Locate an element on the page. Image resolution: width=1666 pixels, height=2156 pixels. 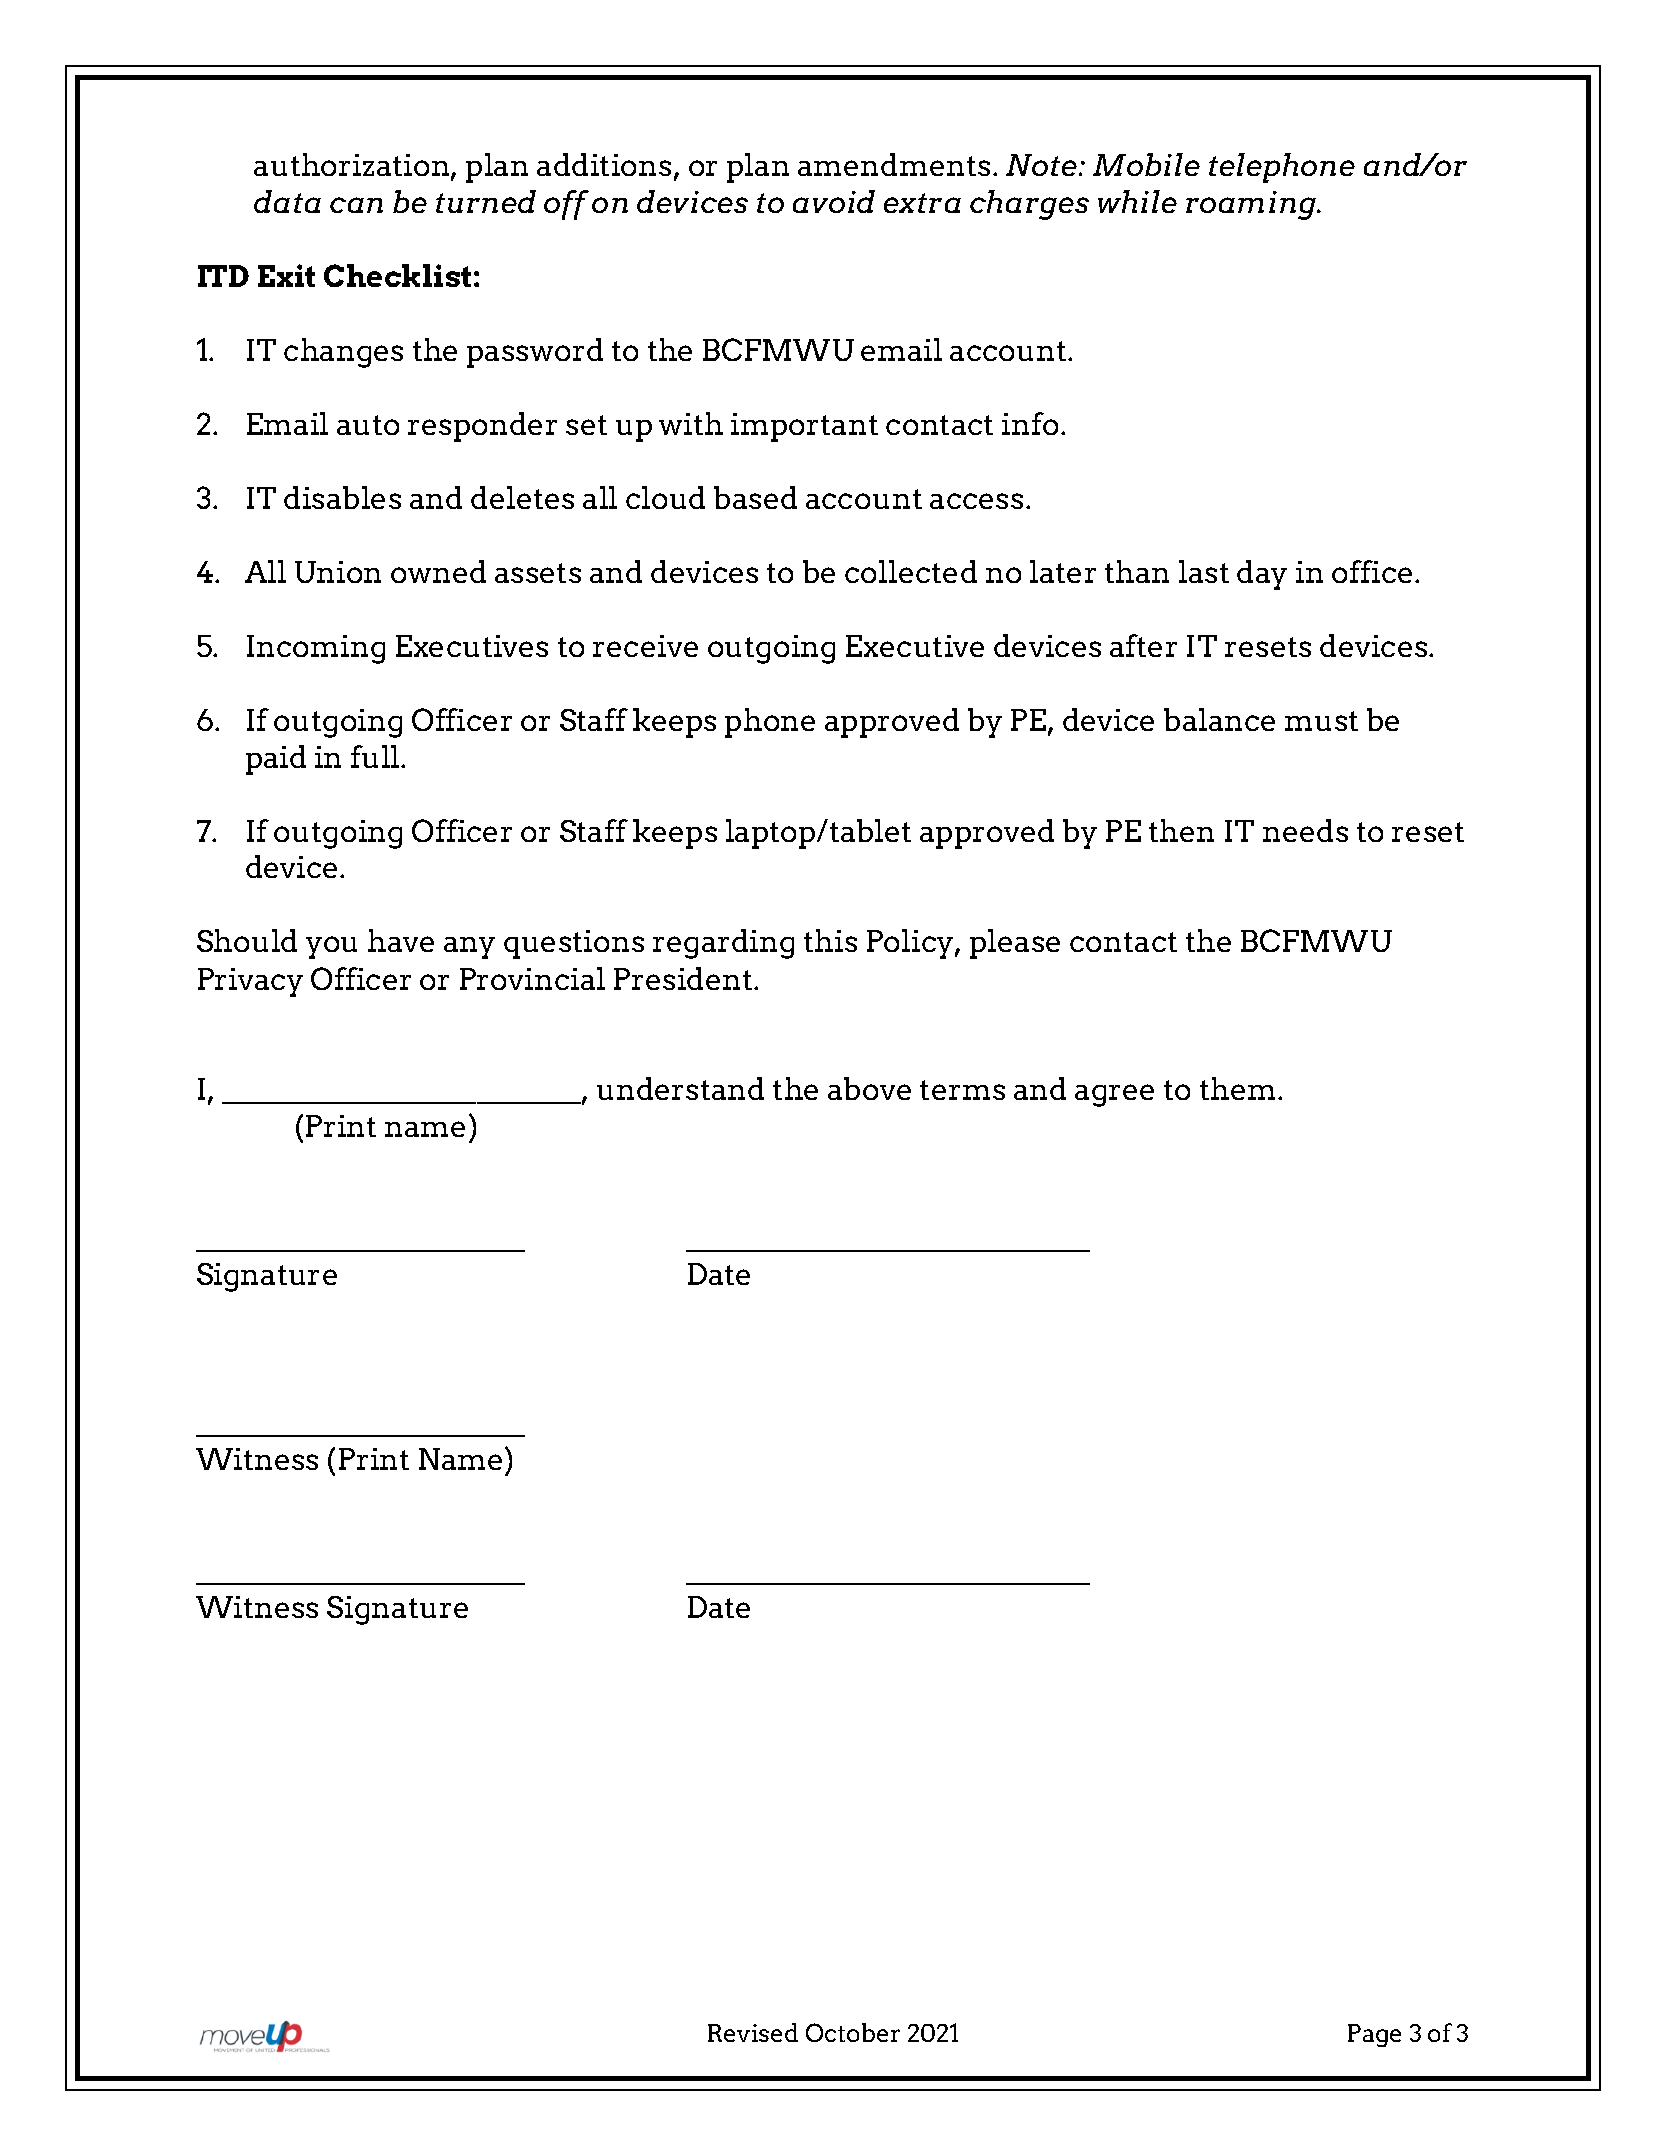
roaming is located at coordinates (1252, 205).
